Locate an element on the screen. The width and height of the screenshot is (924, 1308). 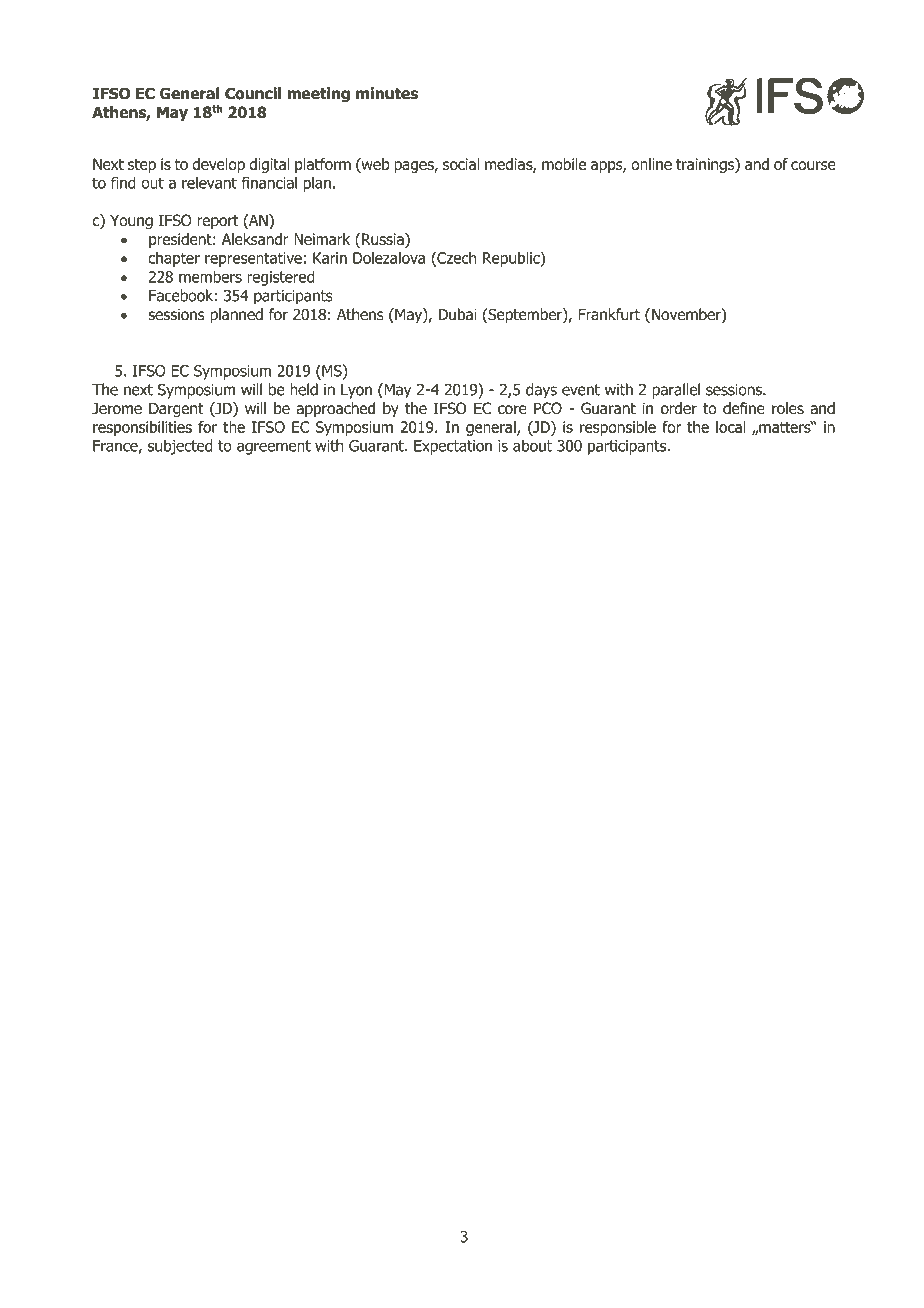
relevant is located at coordinates (209, 183).
